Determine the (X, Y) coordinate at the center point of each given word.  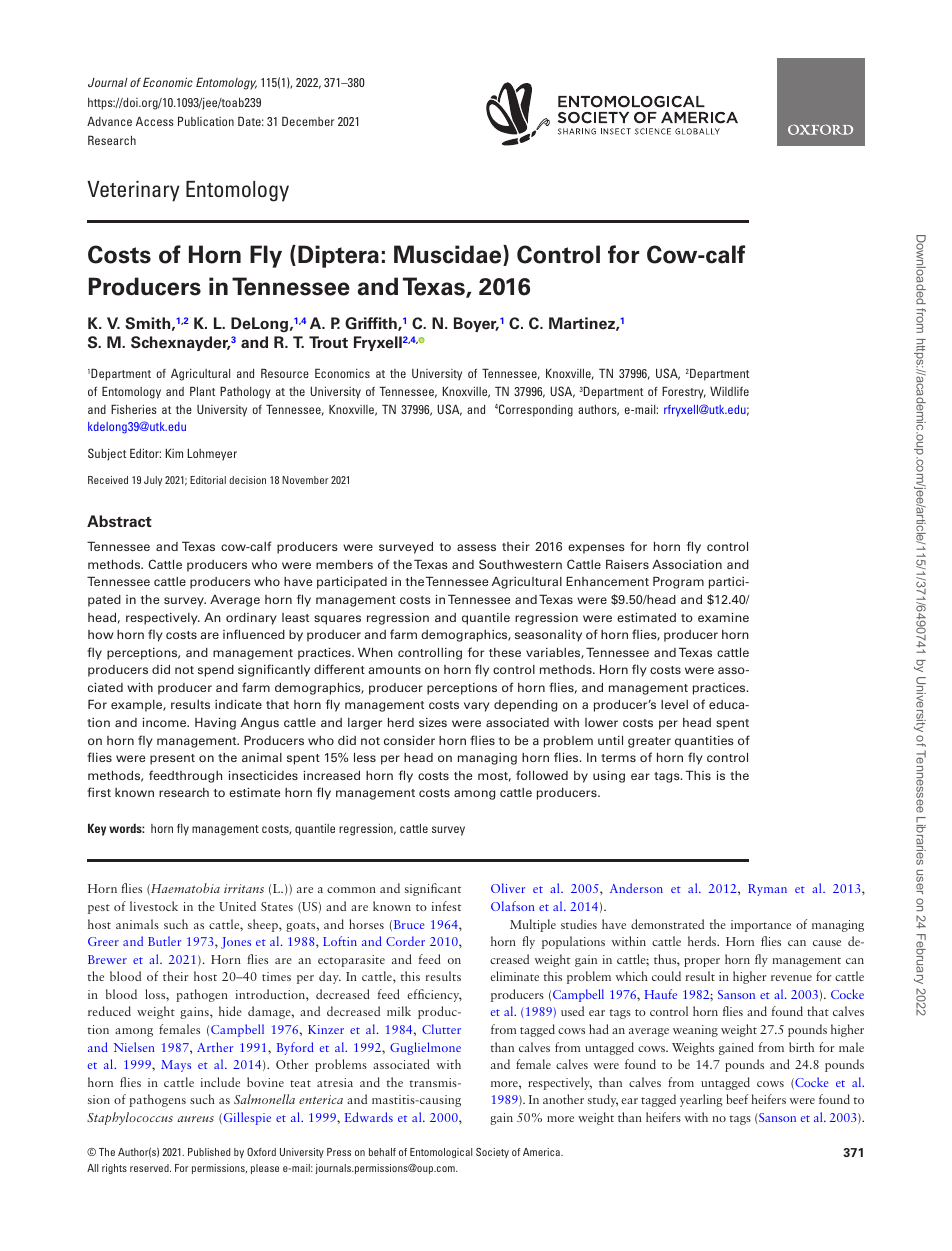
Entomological (441, 1153)
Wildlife (729, 391)
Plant (202, 391)
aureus (196, 1119)
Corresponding (536, 410)
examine (723, 617)
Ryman (767, 890)
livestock (154, 906)
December (308, 121)
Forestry (684, 392)
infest (446, 906)
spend (216, 671)
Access (155, 121)
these (505, 652)
